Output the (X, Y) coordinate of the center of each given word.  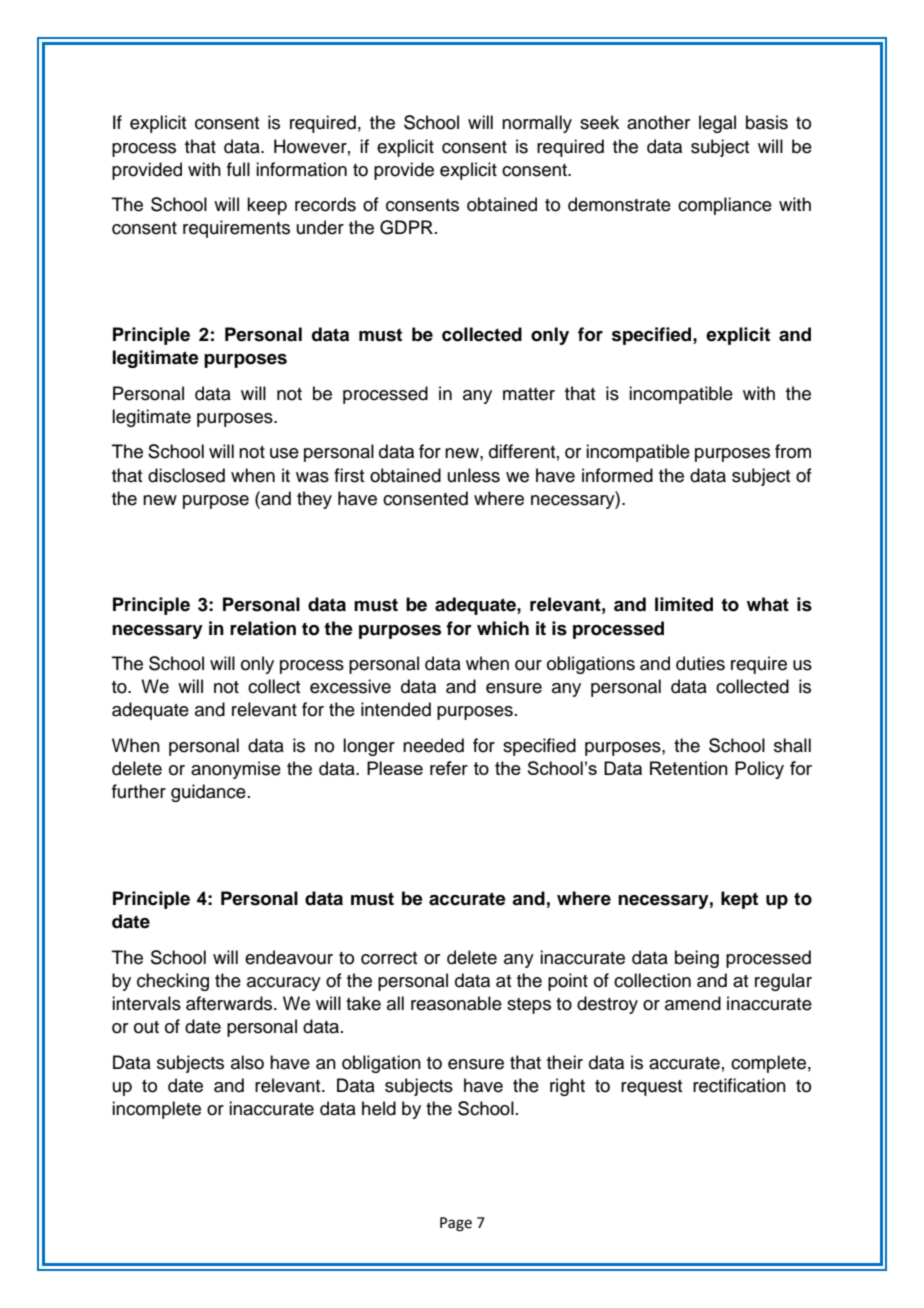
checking (173, 982)
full (238, 169)
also (247, 1062)
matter (529, 394)
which (503, 628)
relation (263, 628)
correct (389, 958)
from (793, 451)
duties (700, 663)
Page (456, 1224)
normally (537, 124)
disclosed (186, 475)
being (697, 959)
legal (717, 124)
